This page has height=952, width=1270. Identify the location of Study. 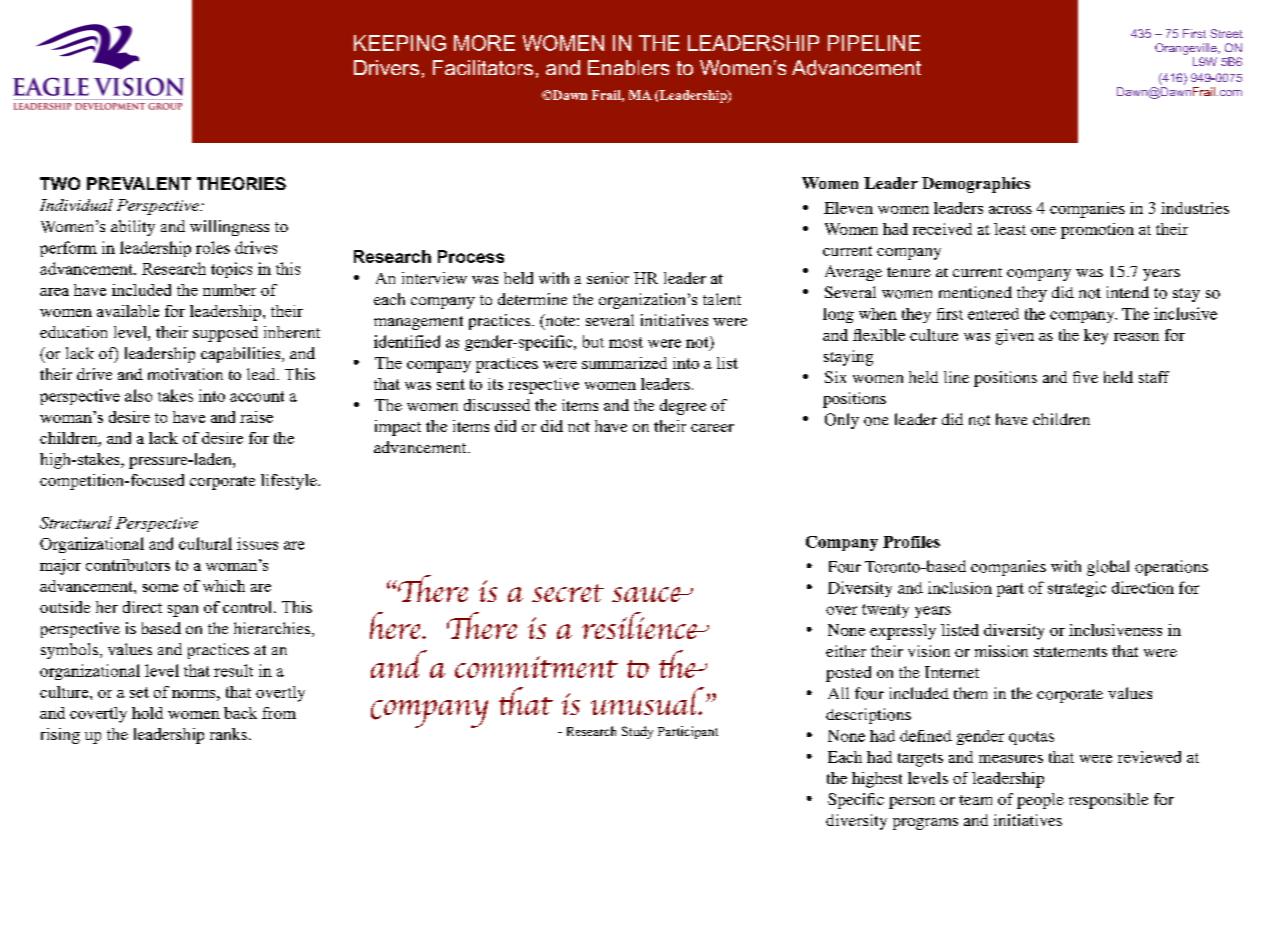
(637, 732).
